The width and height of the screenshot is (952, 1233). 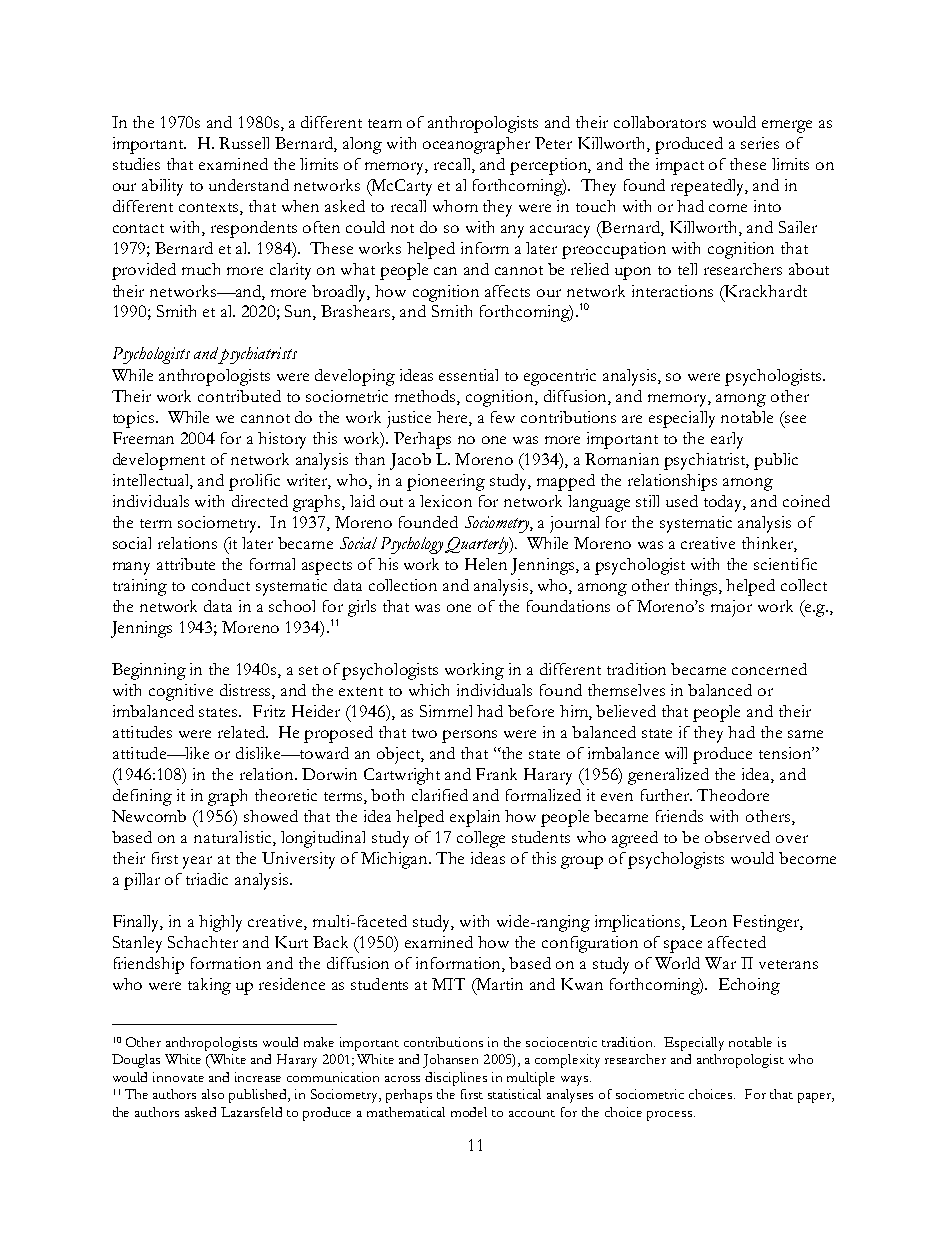 I want to click on essential, so click(x=468, y=375).
